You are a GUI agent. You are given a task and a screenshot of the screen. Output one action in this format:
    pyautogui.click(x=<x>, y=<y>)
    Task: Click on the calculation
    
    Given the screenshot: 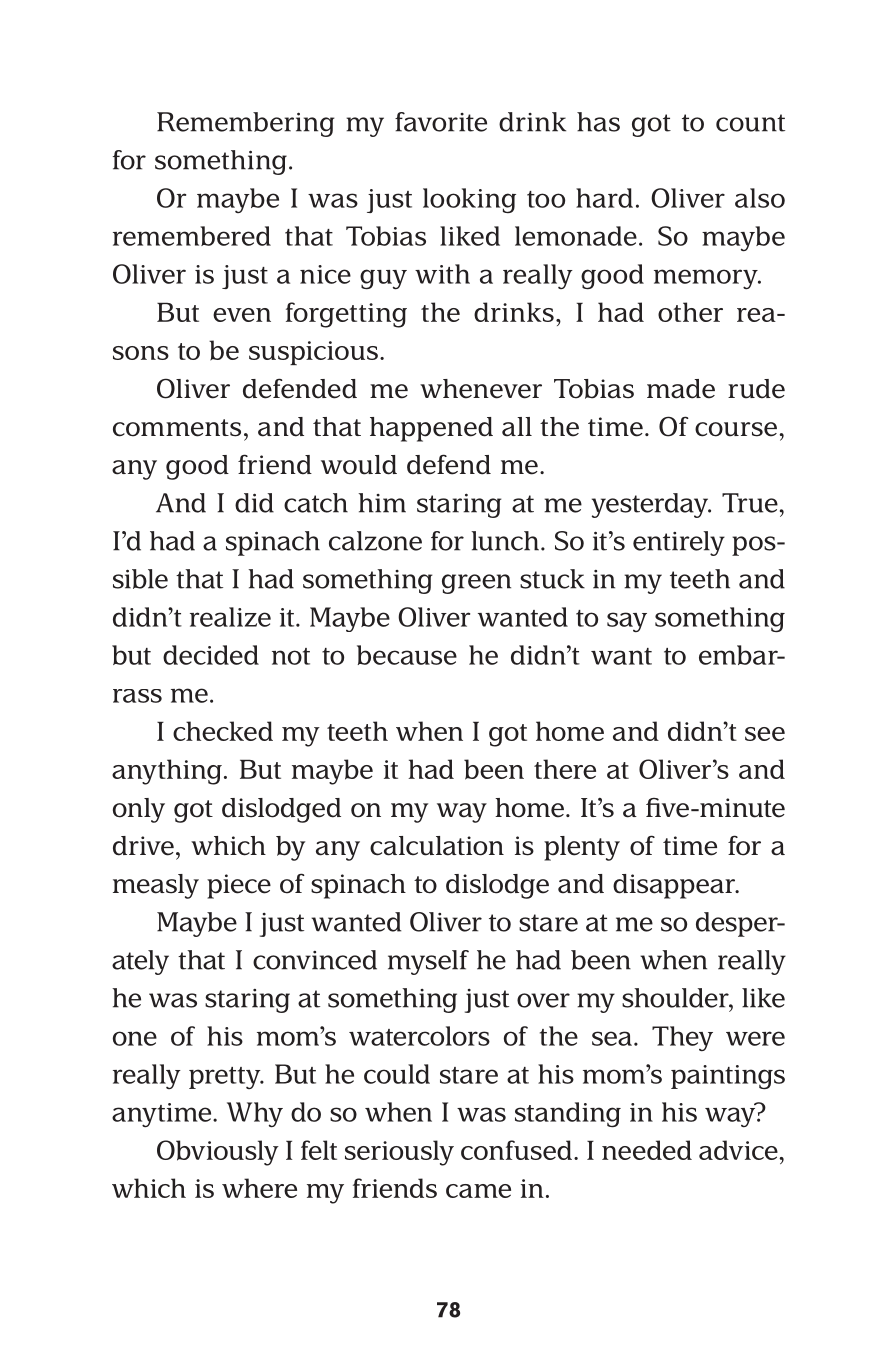 What is the action you would take?
    pyautogui.click(x=437, y=846)
